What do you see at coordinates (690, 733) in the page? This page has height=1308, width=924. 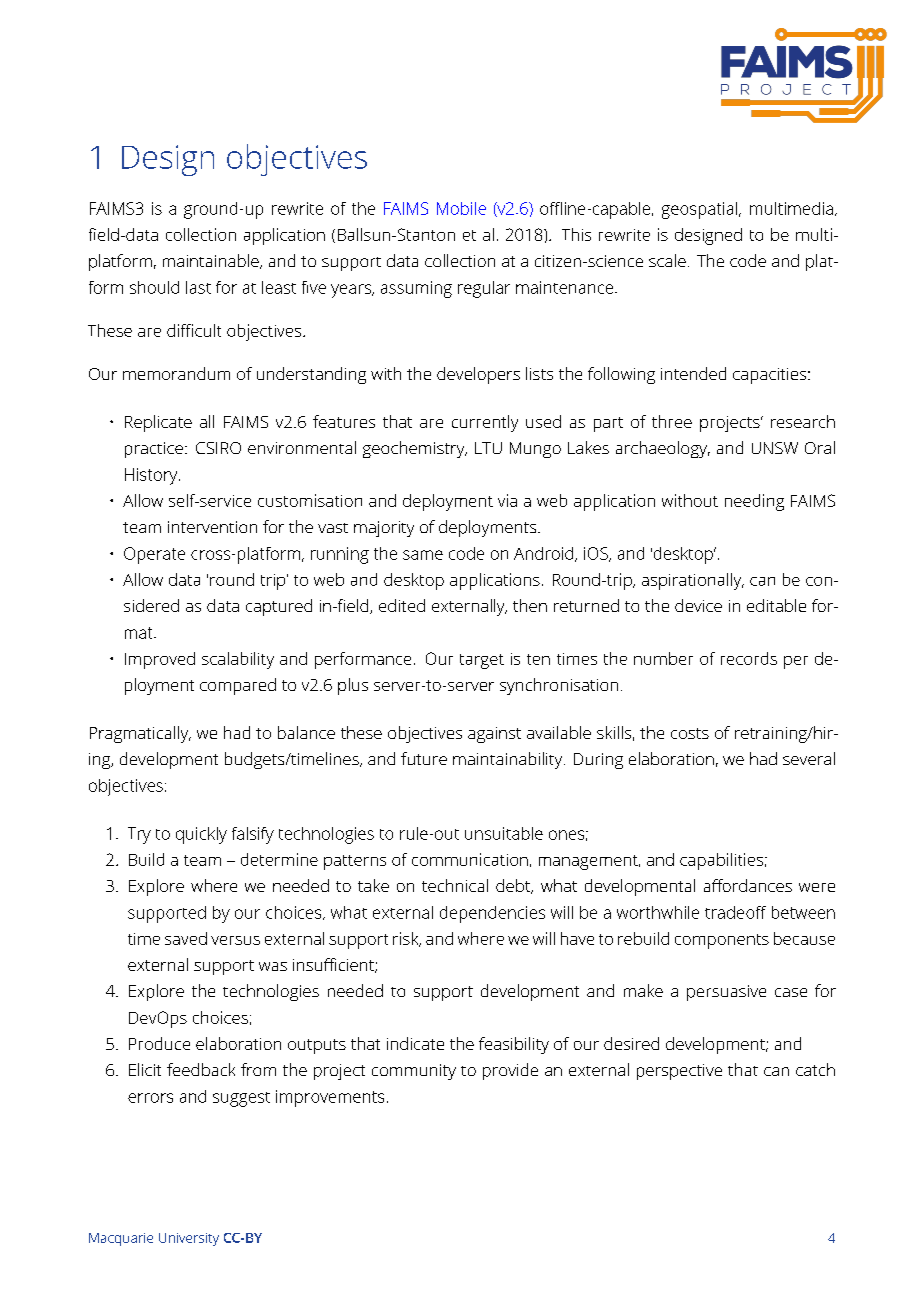 I see `costs` at bounding box center [690, 733].
